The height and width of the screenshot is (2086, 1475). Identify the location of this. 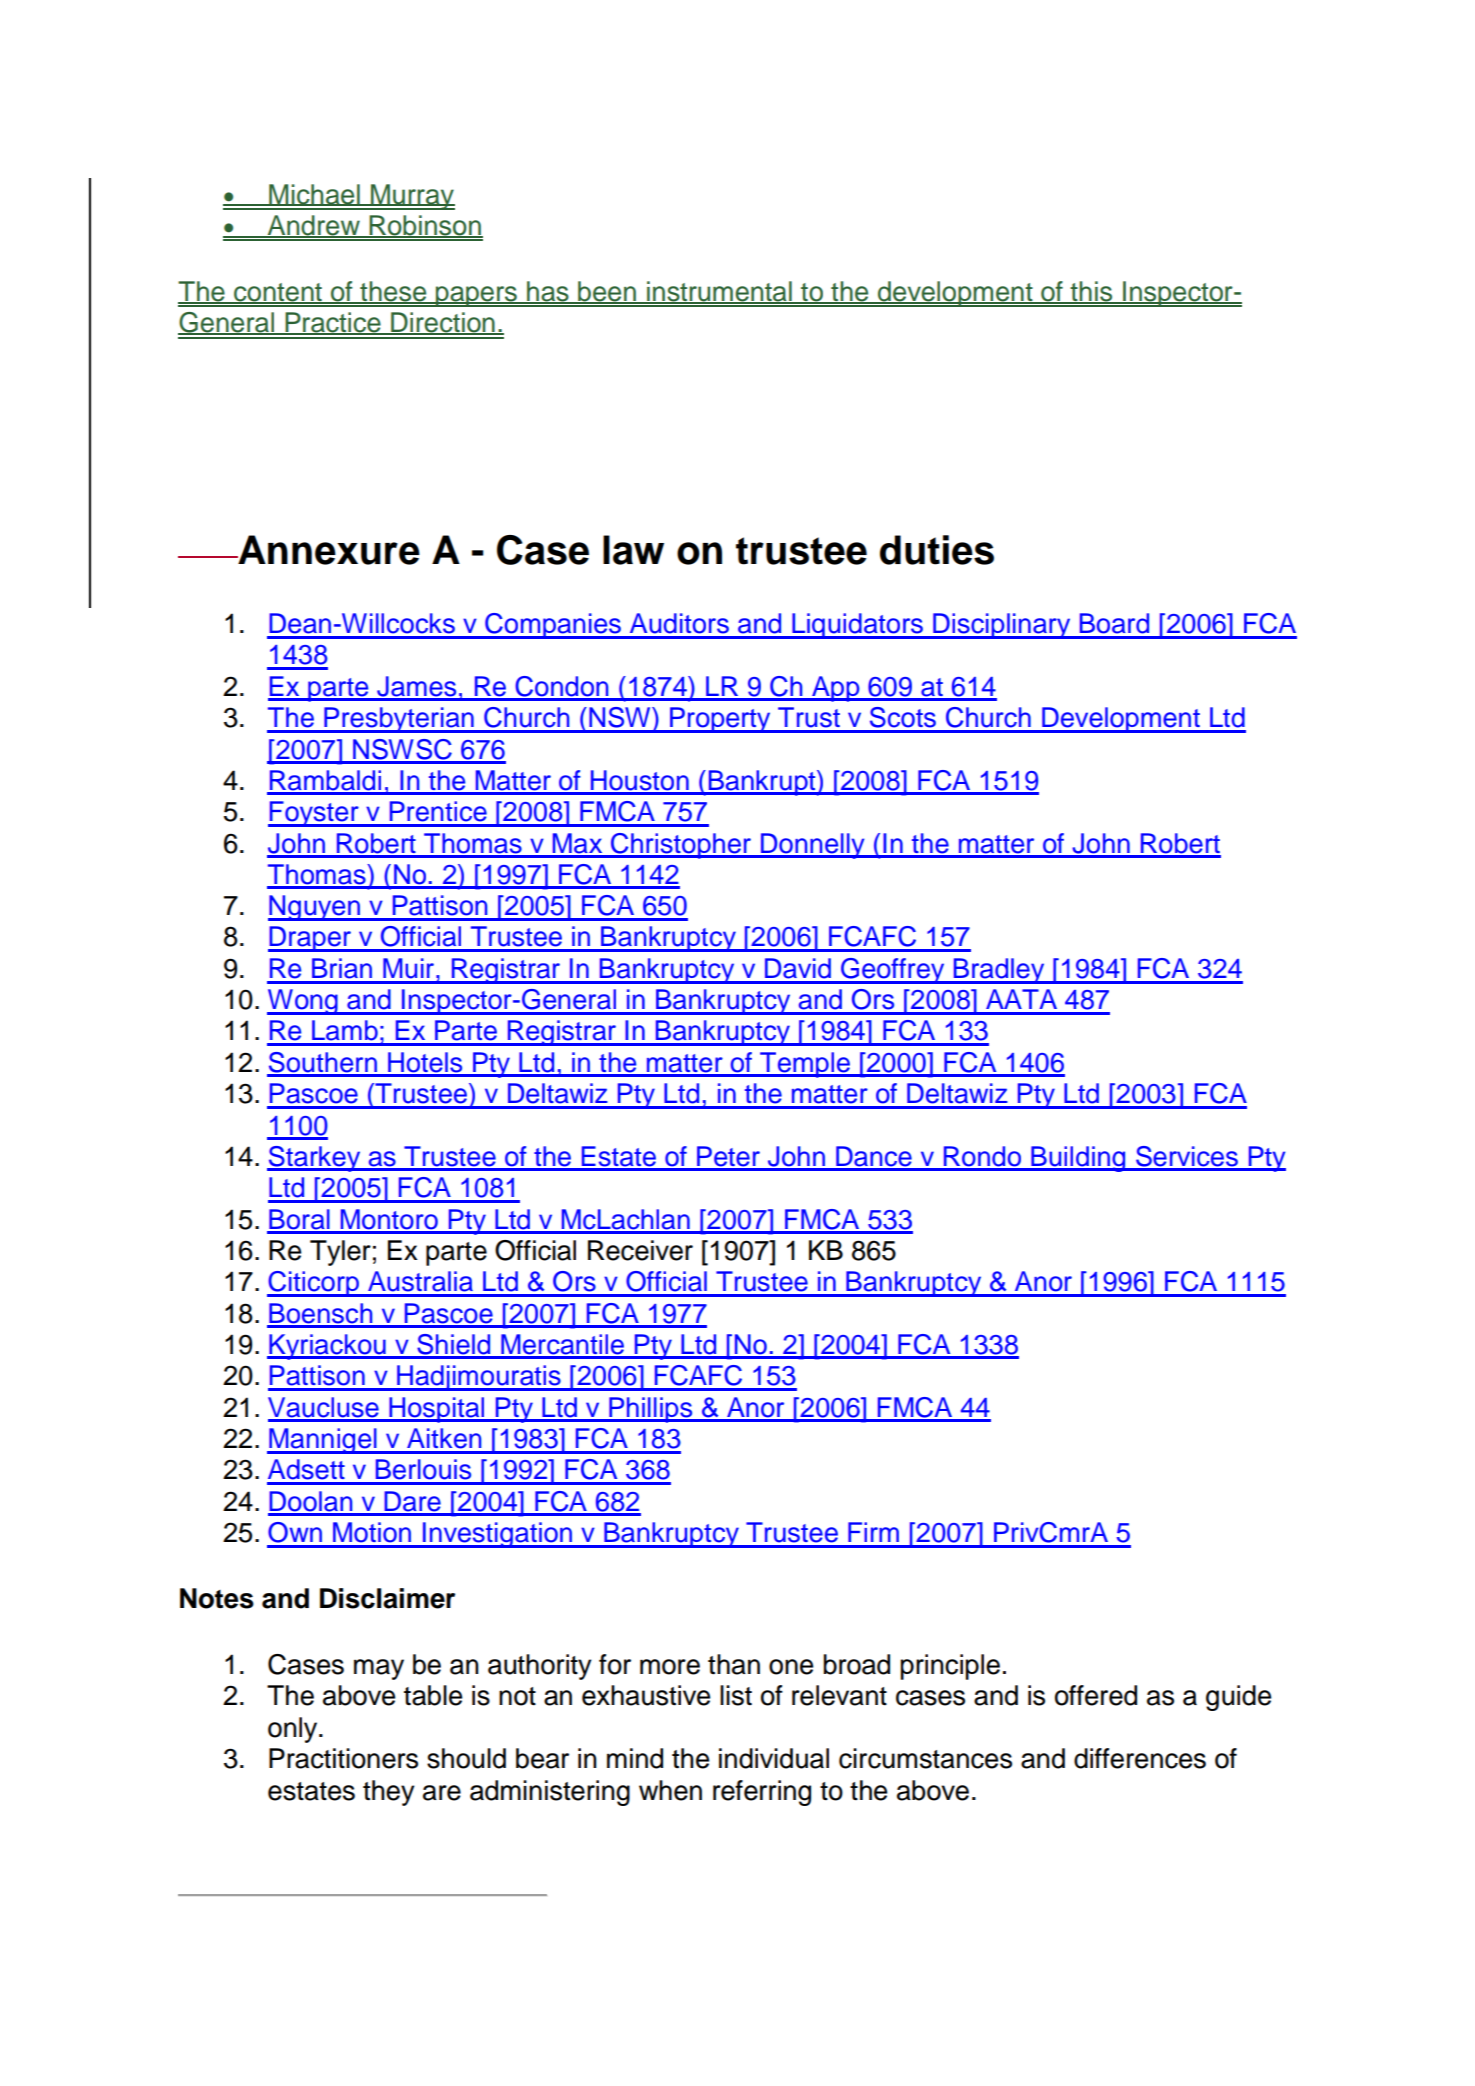
(1092, 292).
